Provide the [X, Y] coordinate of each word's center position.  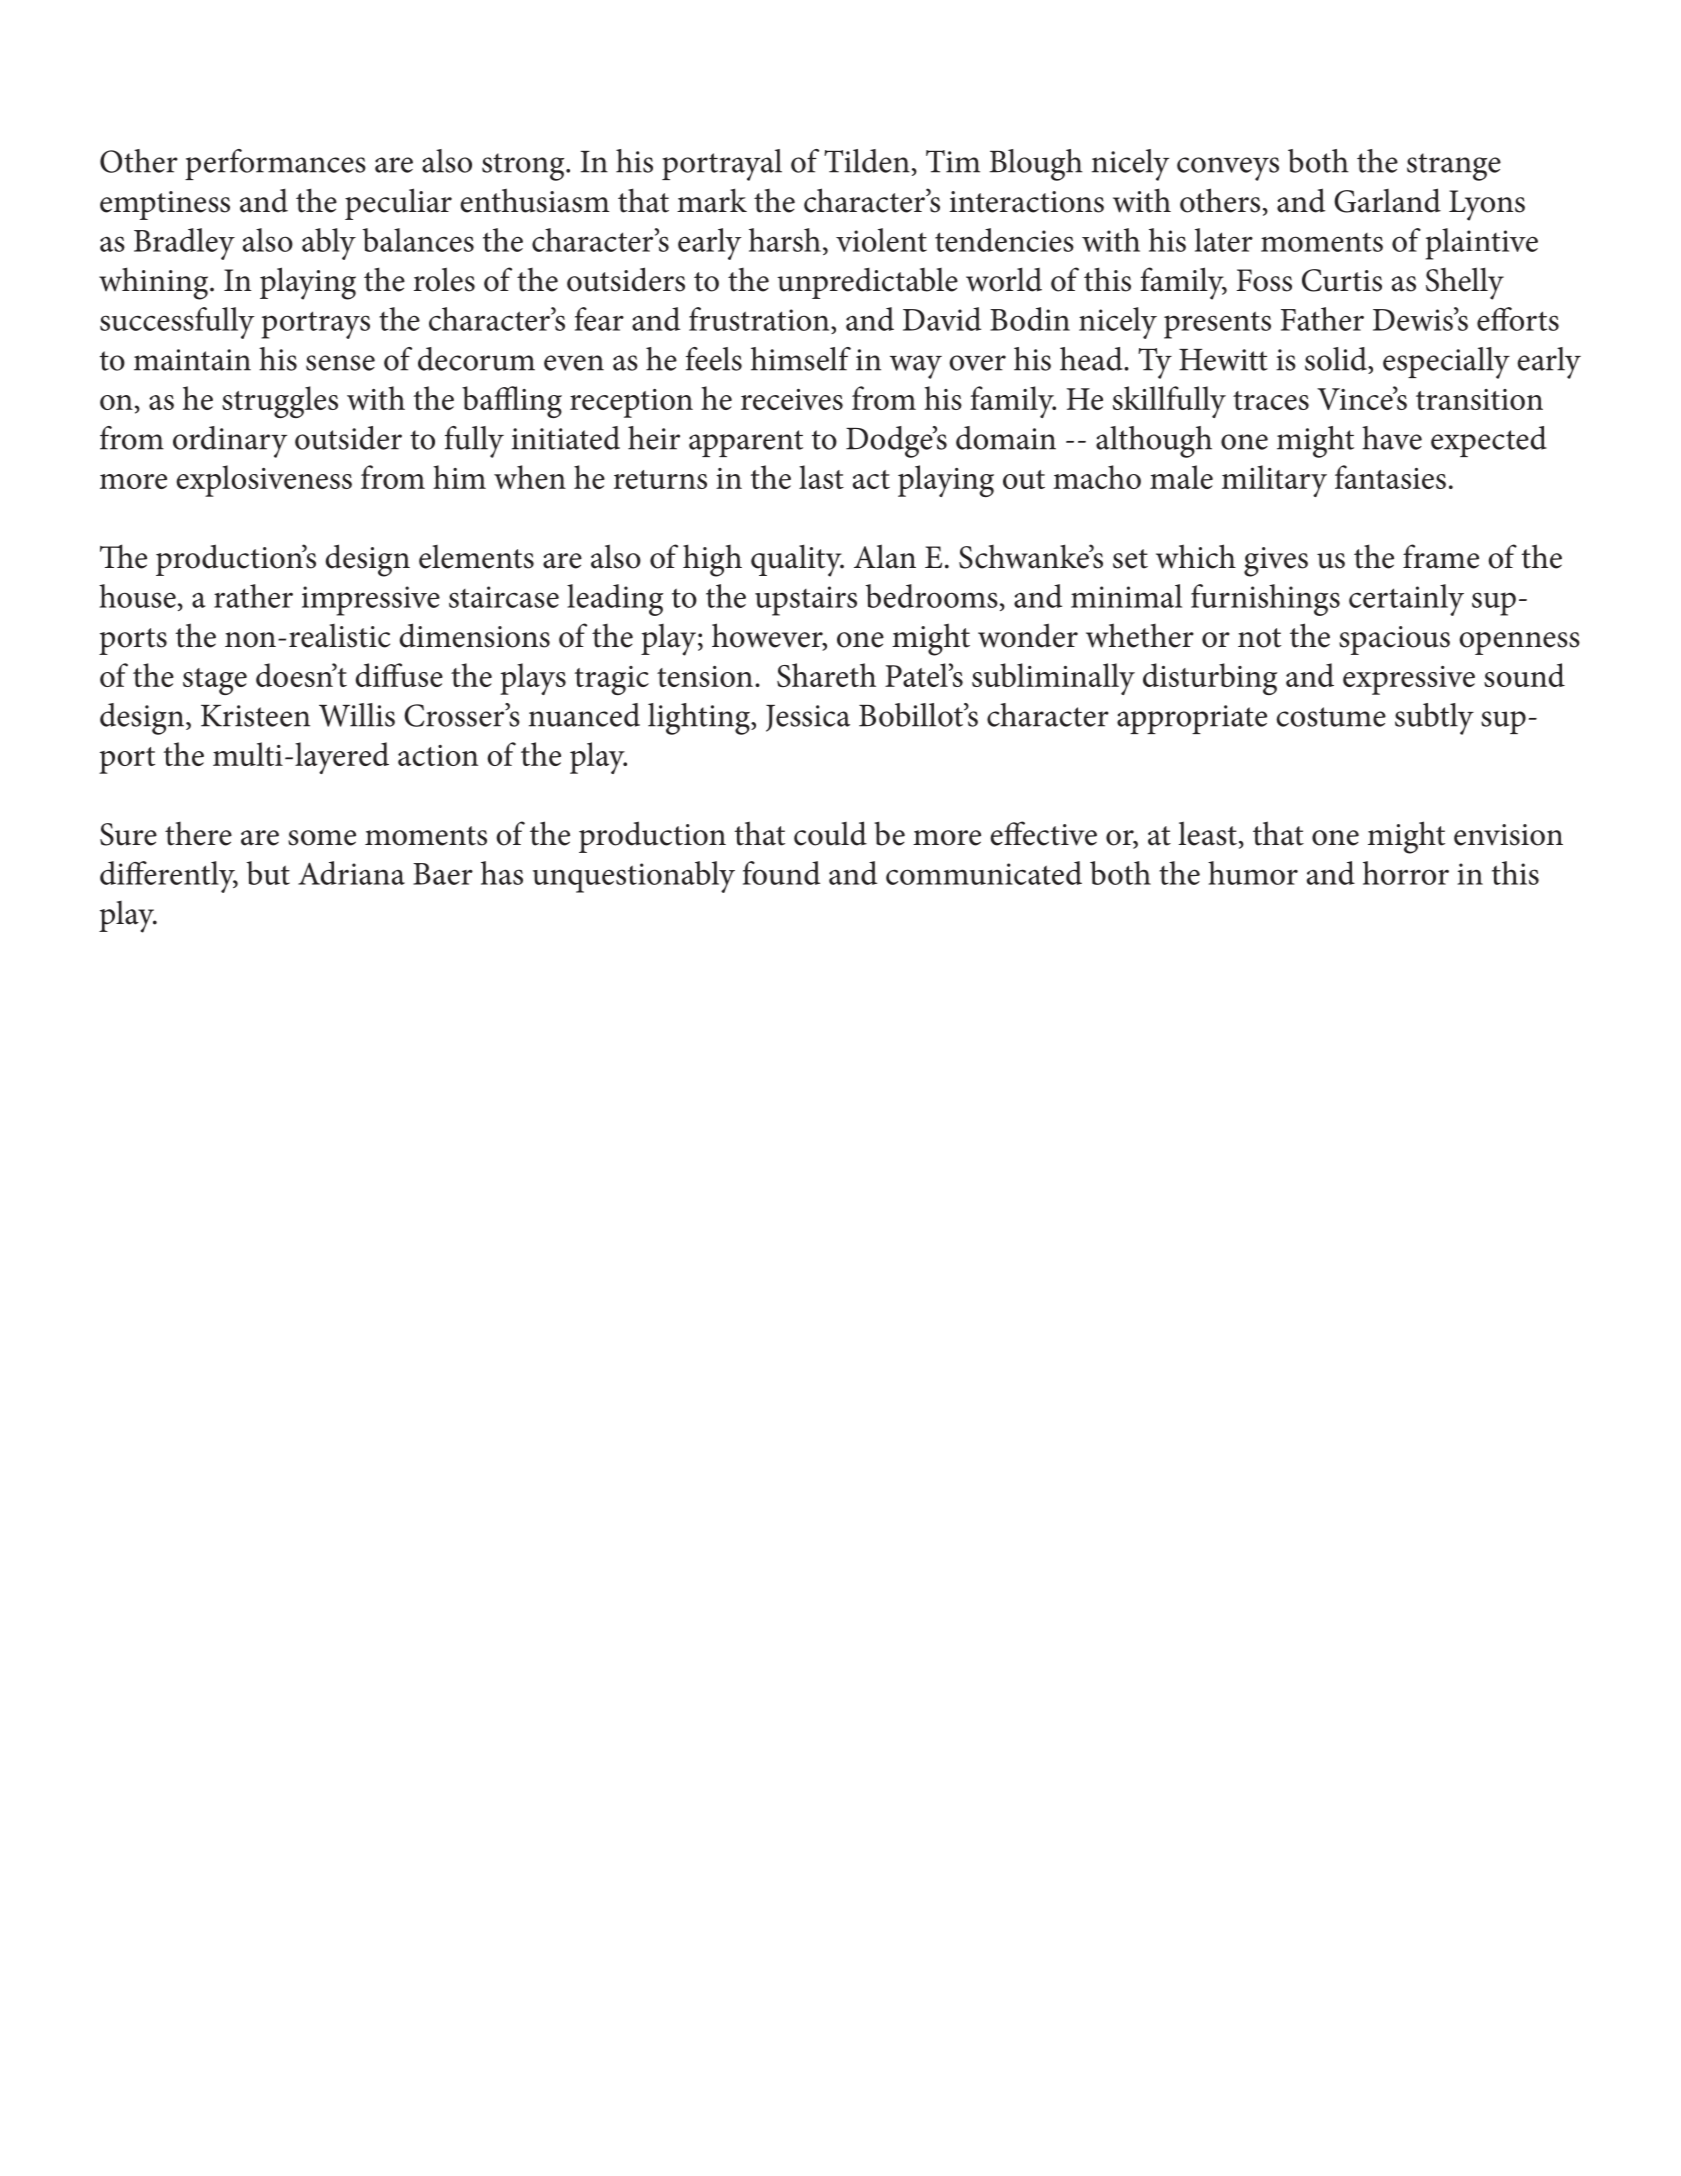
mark [712, 200]
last [821, 477]
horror [1406, 873]
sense [340, 363]
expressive [1409, 680]
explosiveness [264, 481]
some [322, 838]
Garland [1387, 200]
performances [275, 164]
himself [801, 359]
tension [705, 676]
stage [215, 681]
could [830, 833]
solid [1337, 359]
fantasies [1390, 477]
